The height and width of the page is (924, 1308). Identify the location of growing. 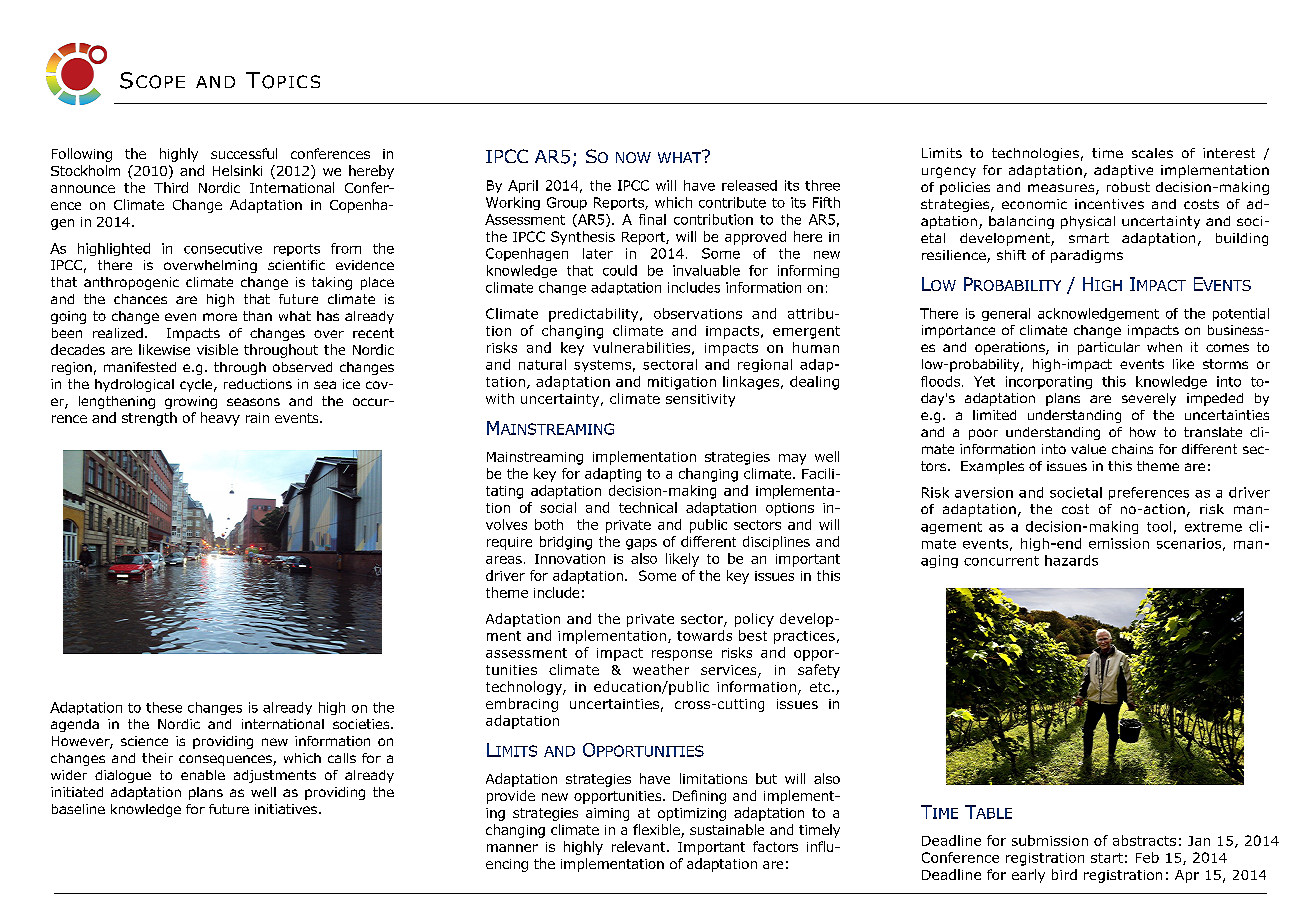
(191, 402).
